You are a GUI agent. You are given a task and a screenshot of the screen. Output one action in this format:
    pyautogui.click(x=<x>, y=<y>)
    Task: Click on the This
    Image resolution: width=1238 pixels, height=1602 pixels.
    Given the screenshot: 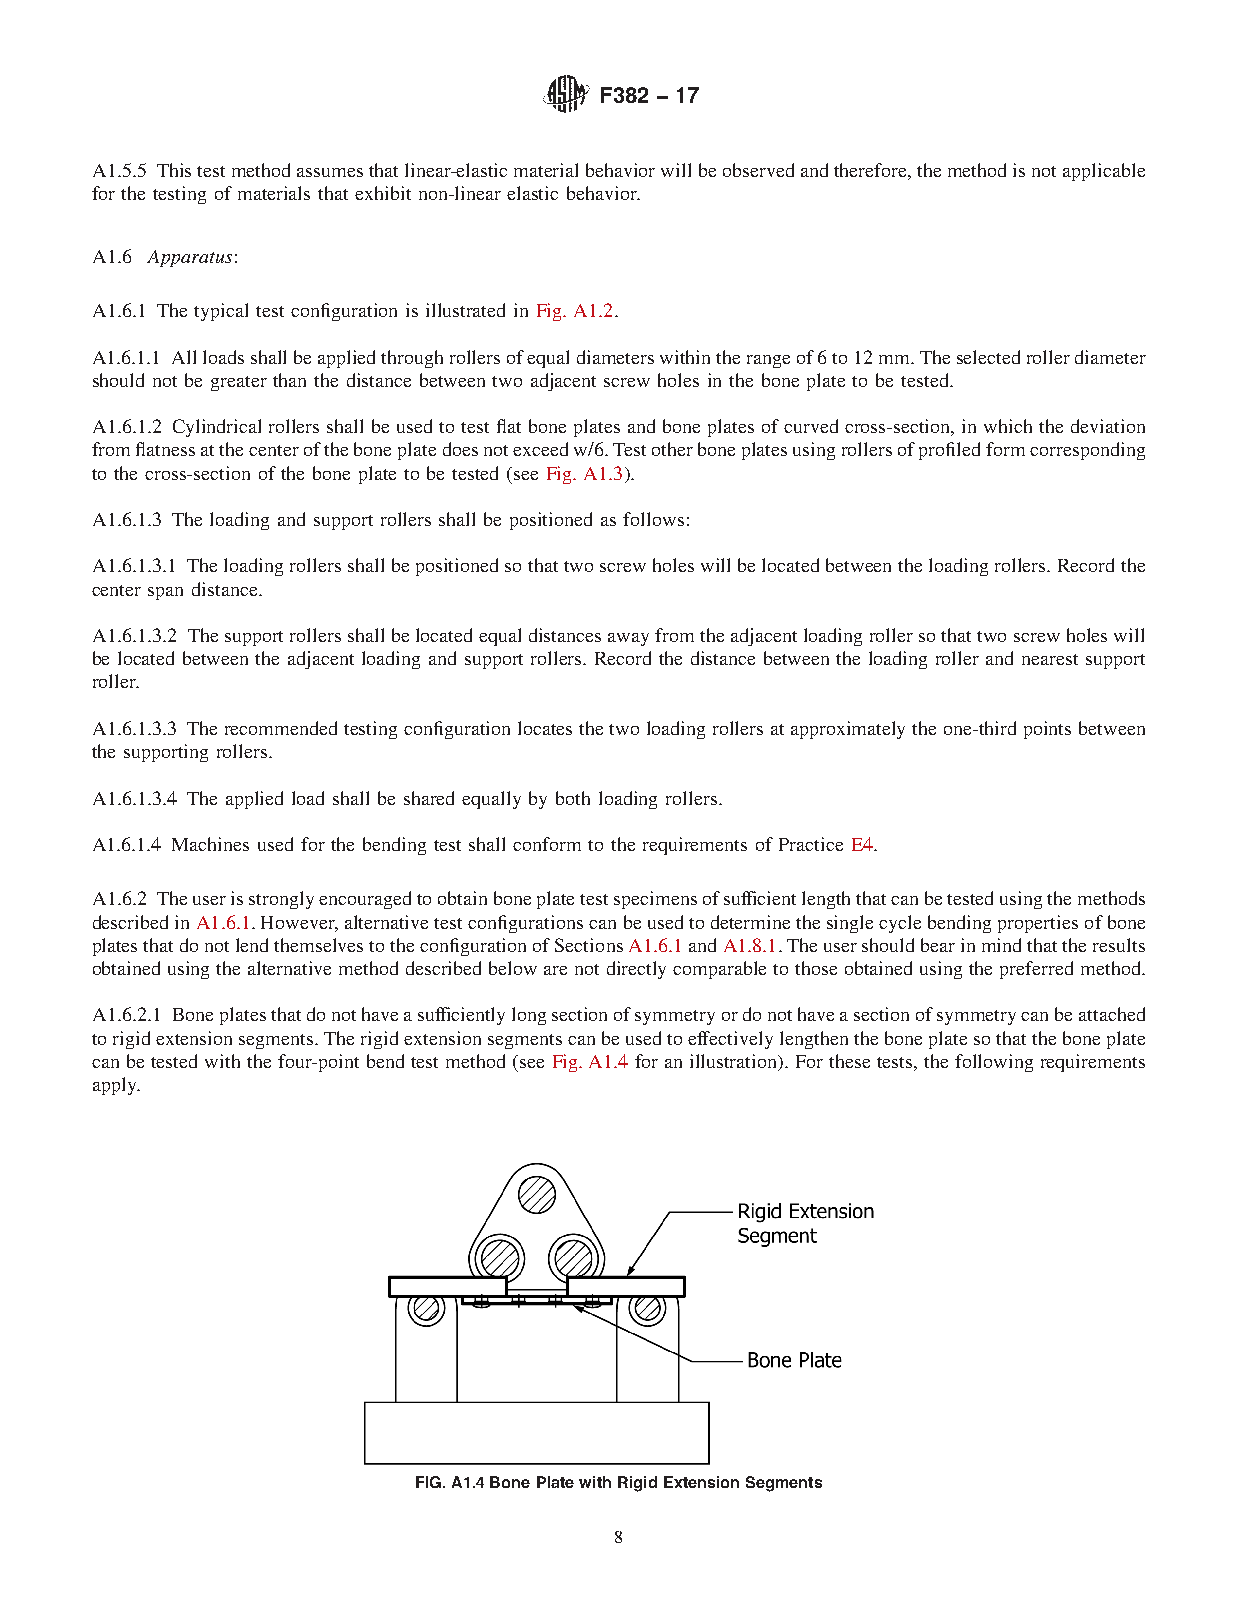 What is the action you would take?
    pyautogui.click(x=174, y=170)
